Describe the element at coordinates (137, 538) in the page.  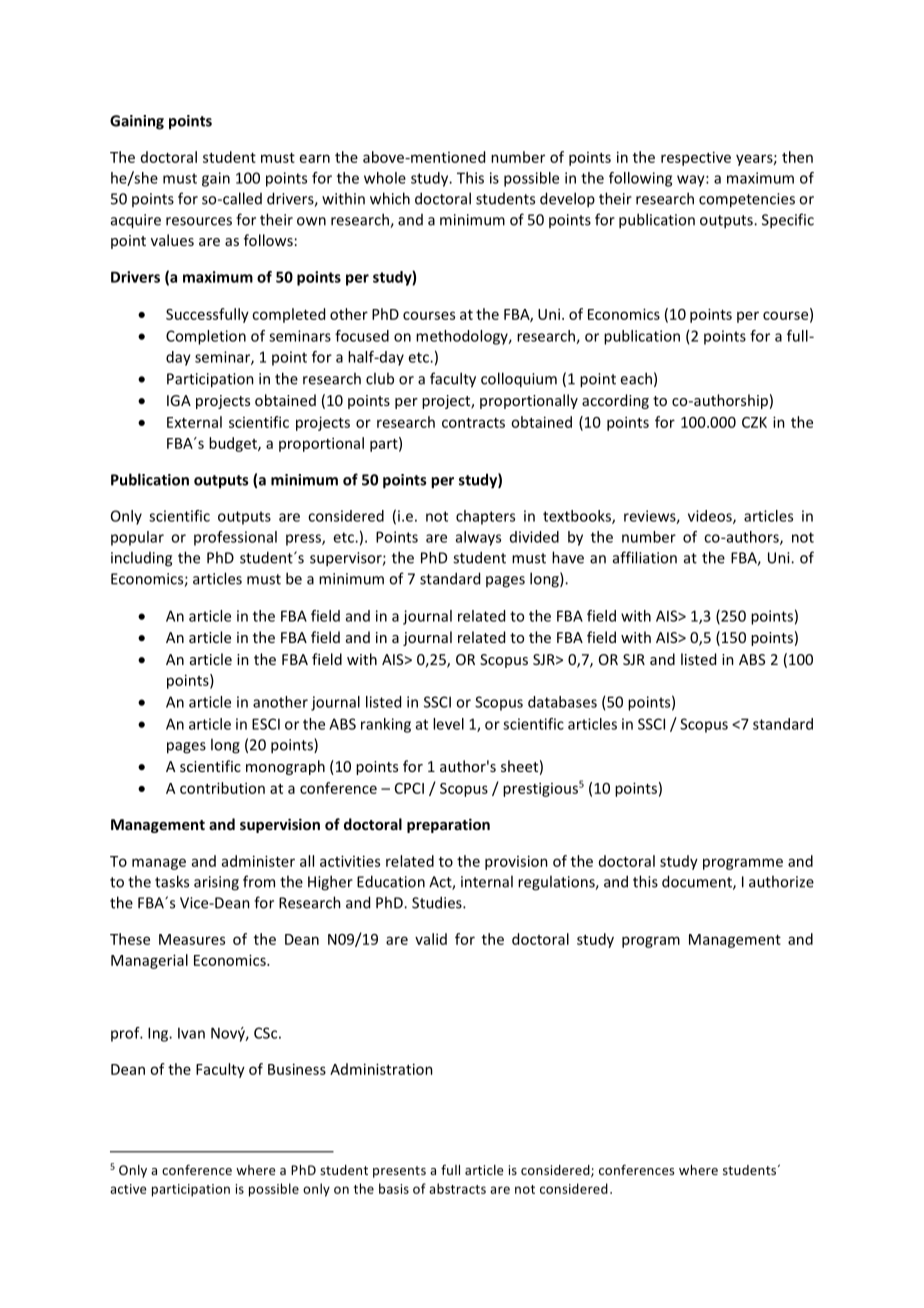
I see `popular` at that location.
